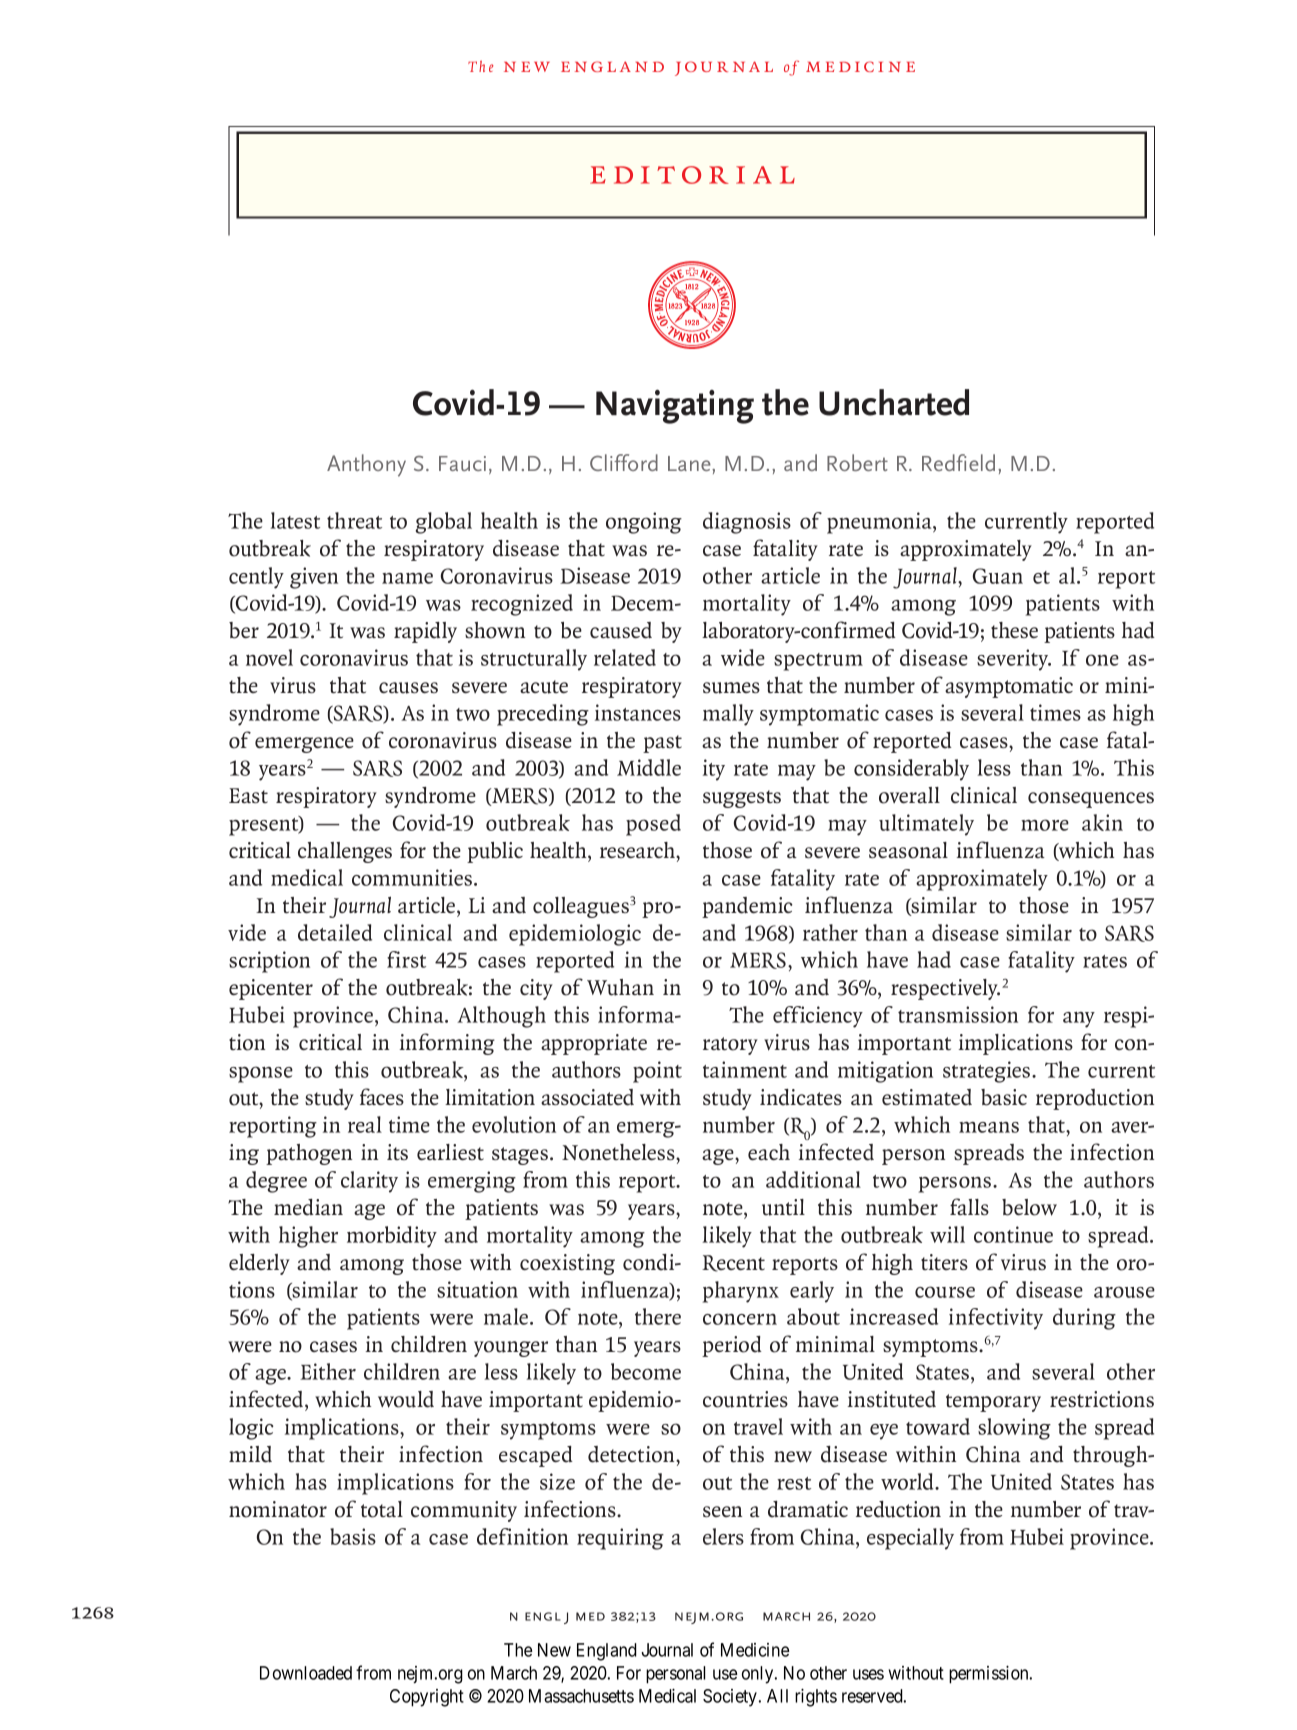 Image resolution: width=1297 pixels, height=1730 pixels. What do you see at coordinates (345, 852) in the screenshot?
I see `challenges` at bounding box center [345, 852].
